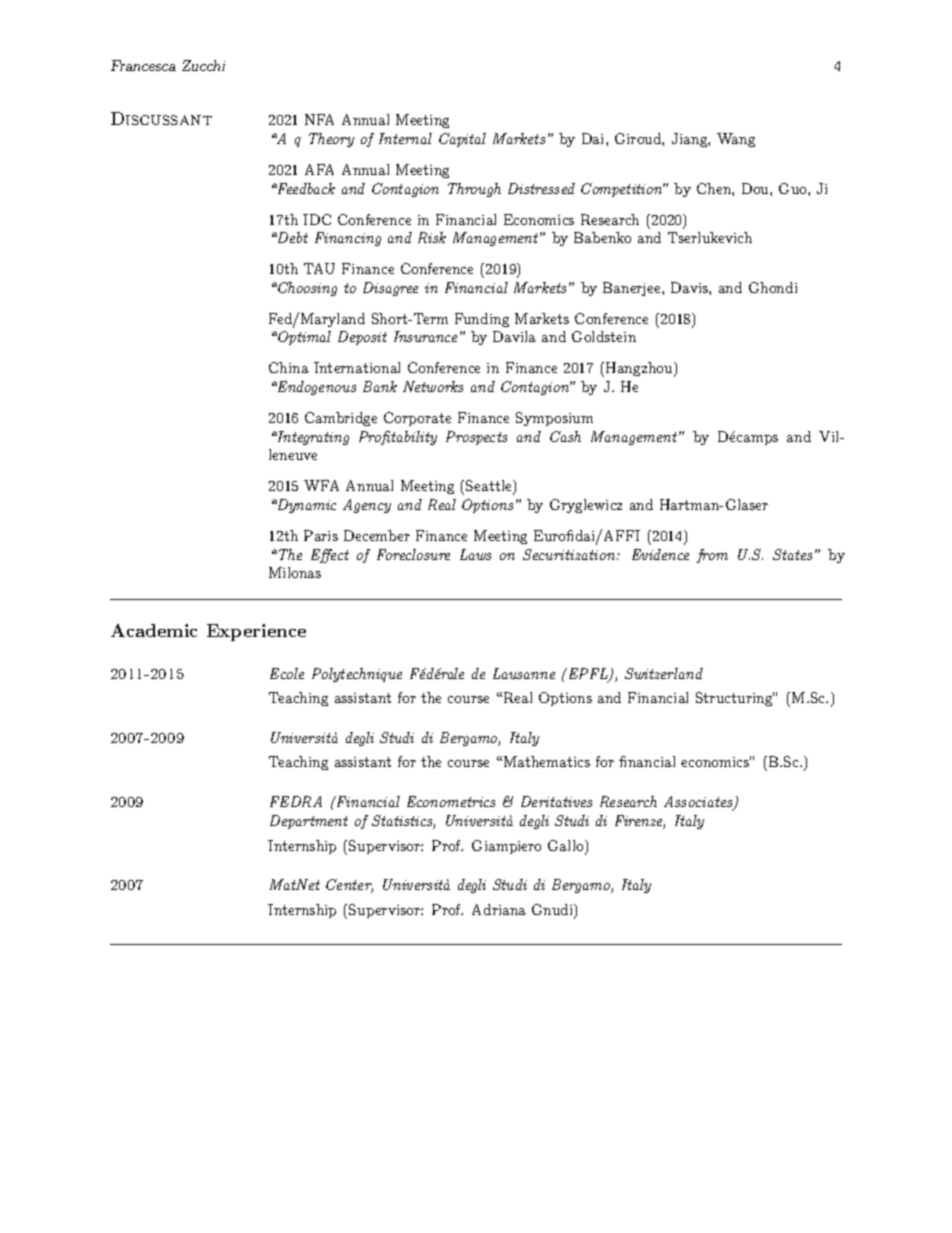  Describe the element at coordinates (349, 886) in the screenshot. I see `Center` at that location.
